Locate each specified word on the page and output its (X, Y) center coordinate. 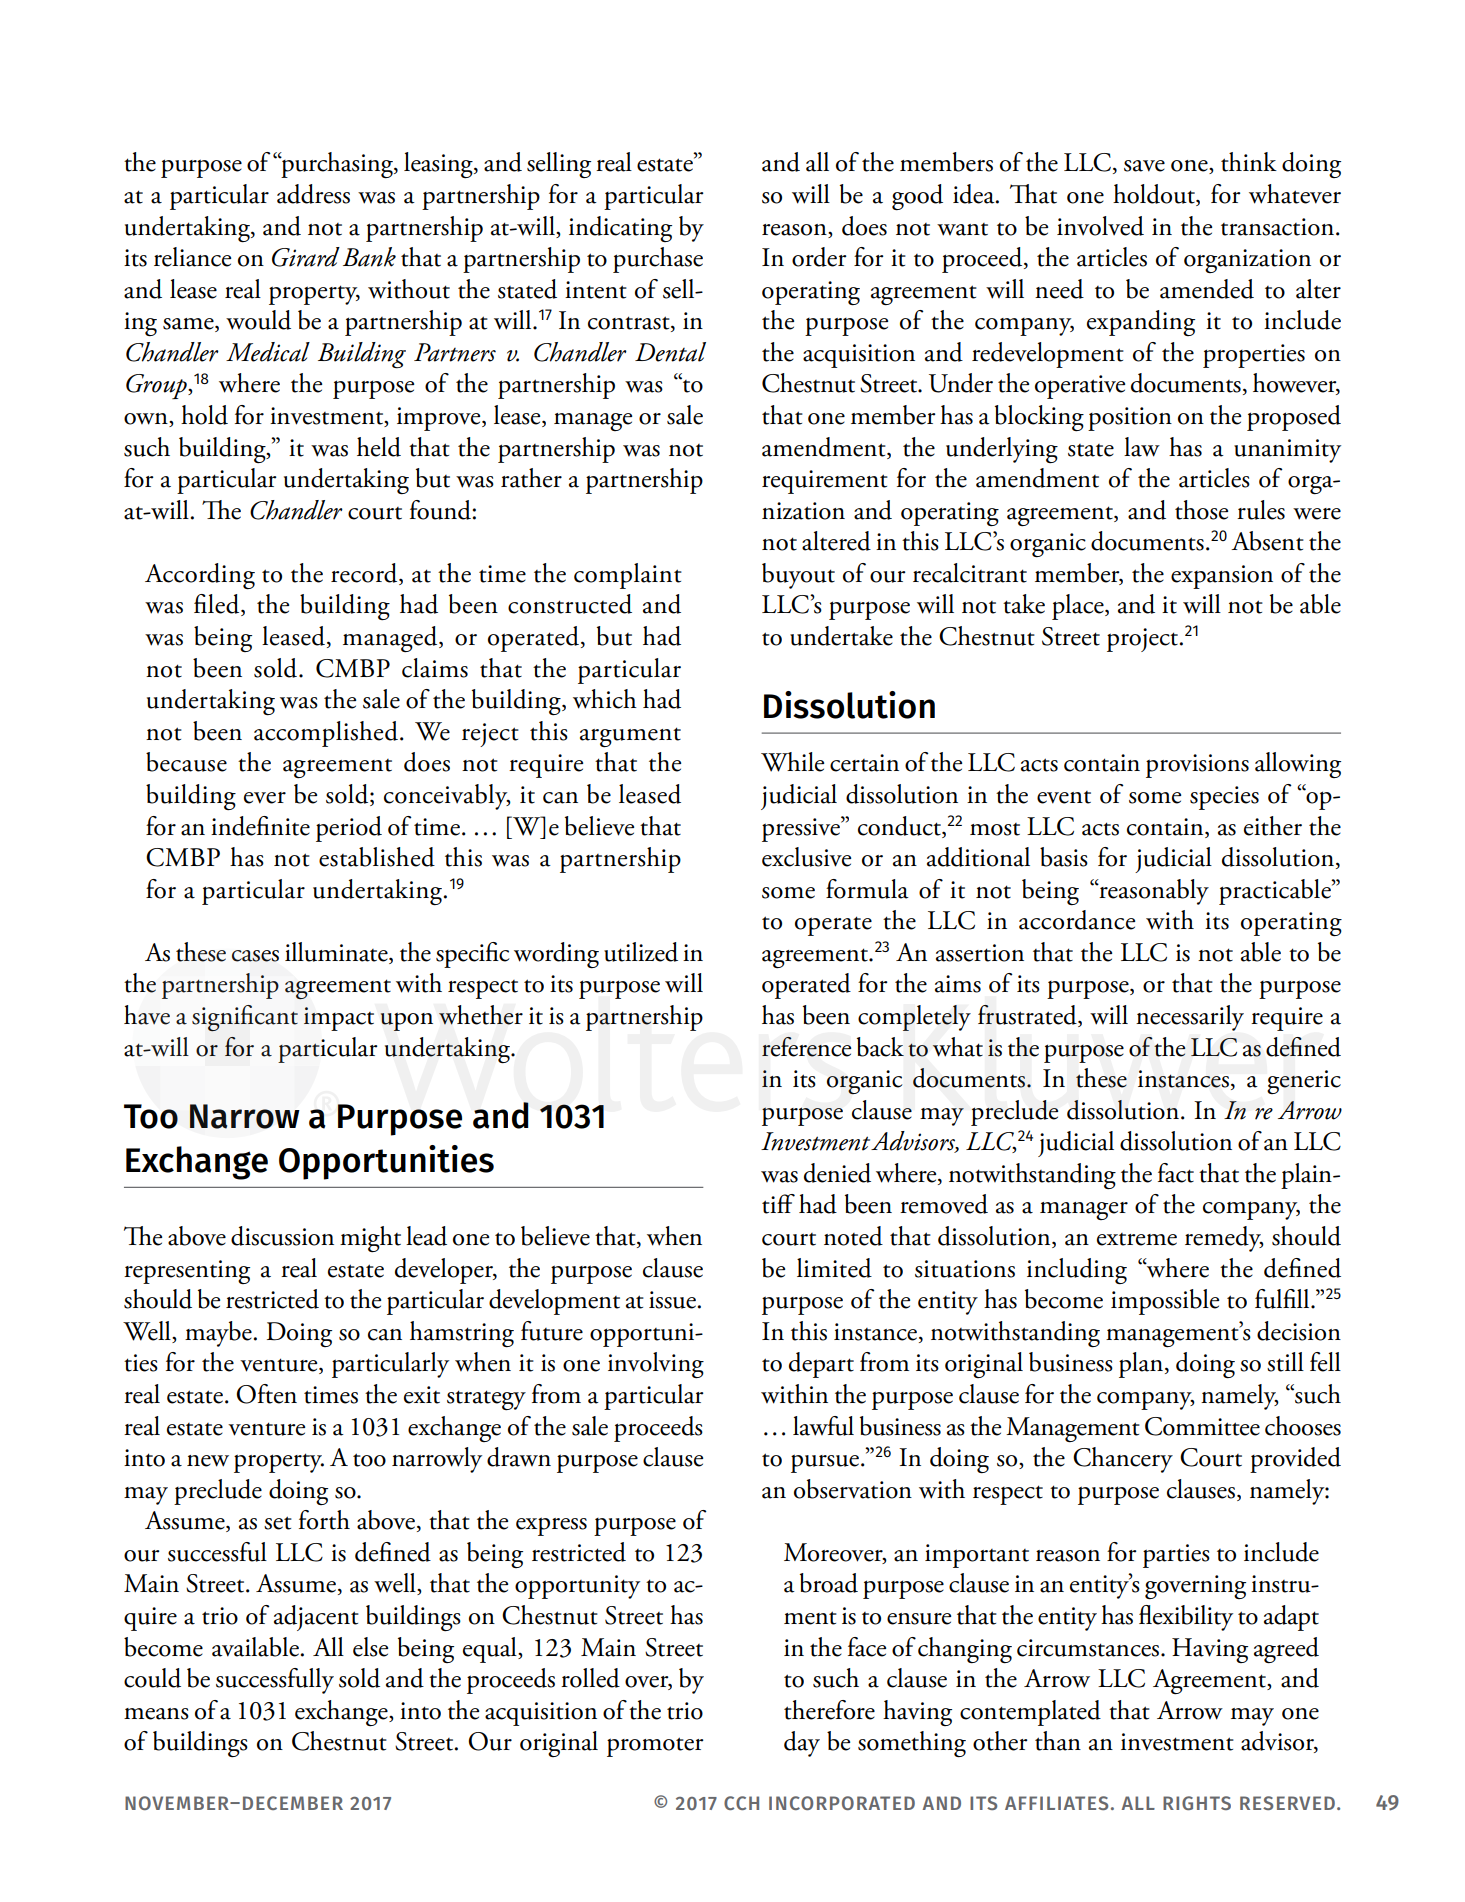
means (156, 1714)
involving (656, 1365)
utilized (641, 952)
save (1144, 166)
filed (218, 605)
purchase (658, 260)
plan (1141, 1365)
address (313, 194)
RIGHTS (1197, 1803)
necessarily (1190, 1018)
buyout (798, 576)
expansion (1222, 577)
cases (255, 956)
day (802, 1744)
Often (266, 1394)
